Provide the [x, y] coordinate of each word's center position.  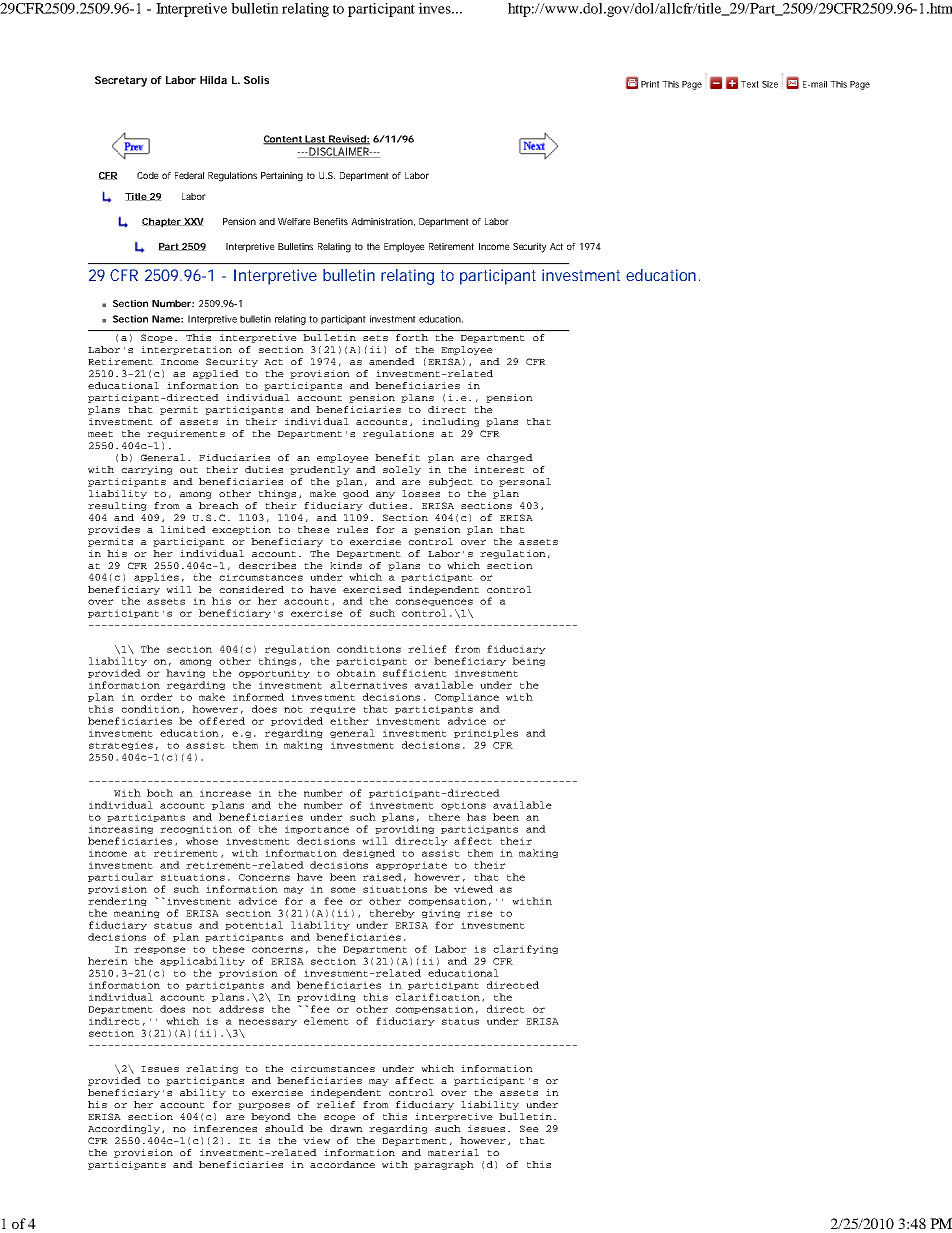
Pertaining [282, 177]
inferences [225, 1128]
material [453, 1152]
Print [650, 84]
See [529, 1128]
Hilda [213, 80]
